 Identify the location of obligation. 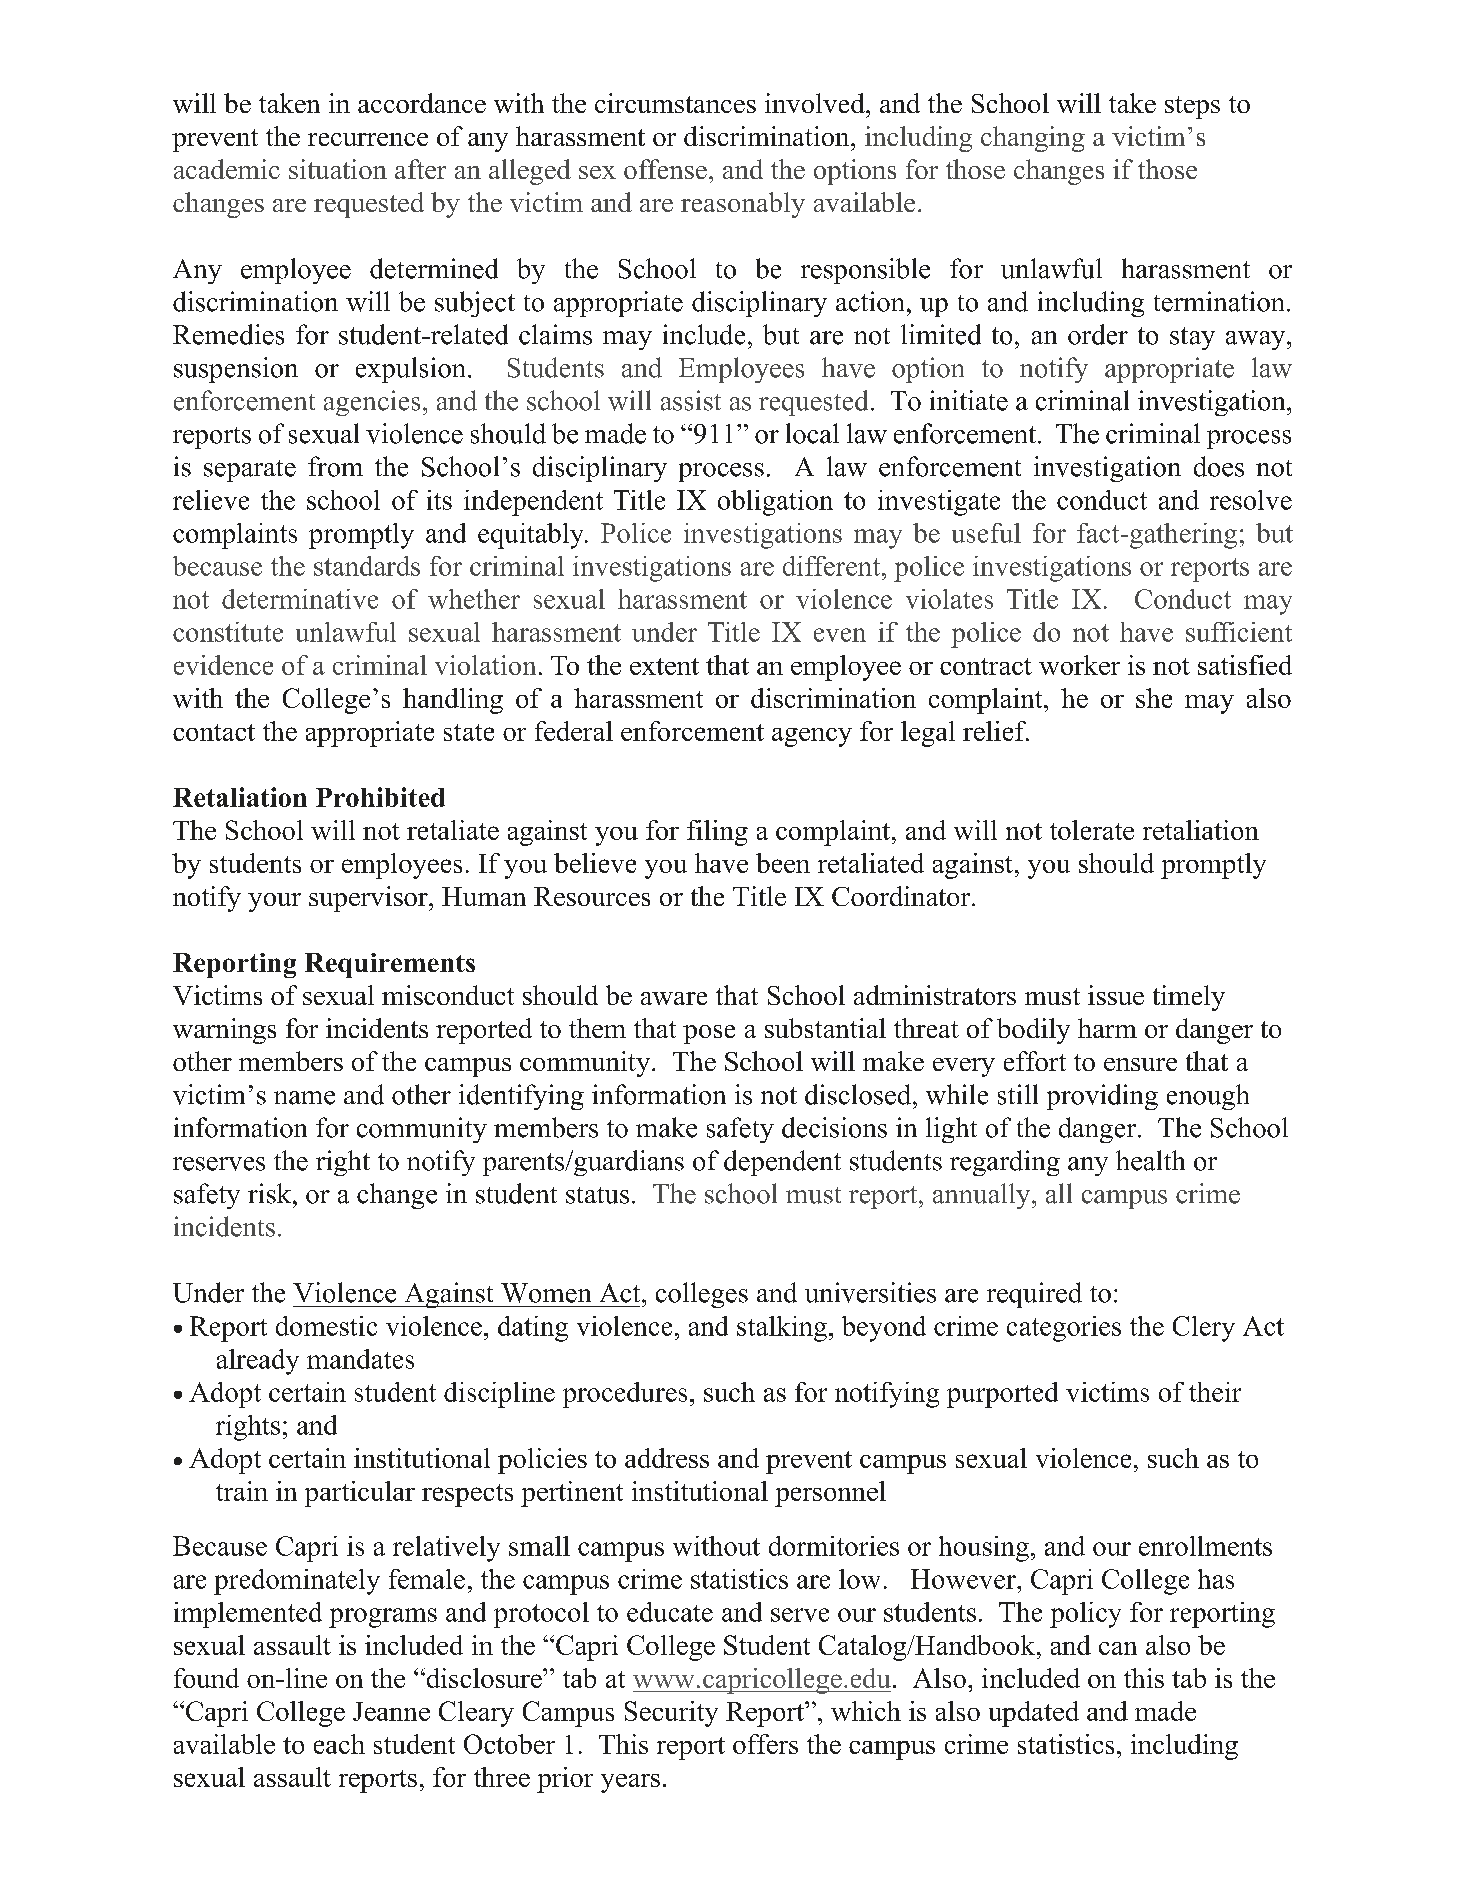
(775, 503).
